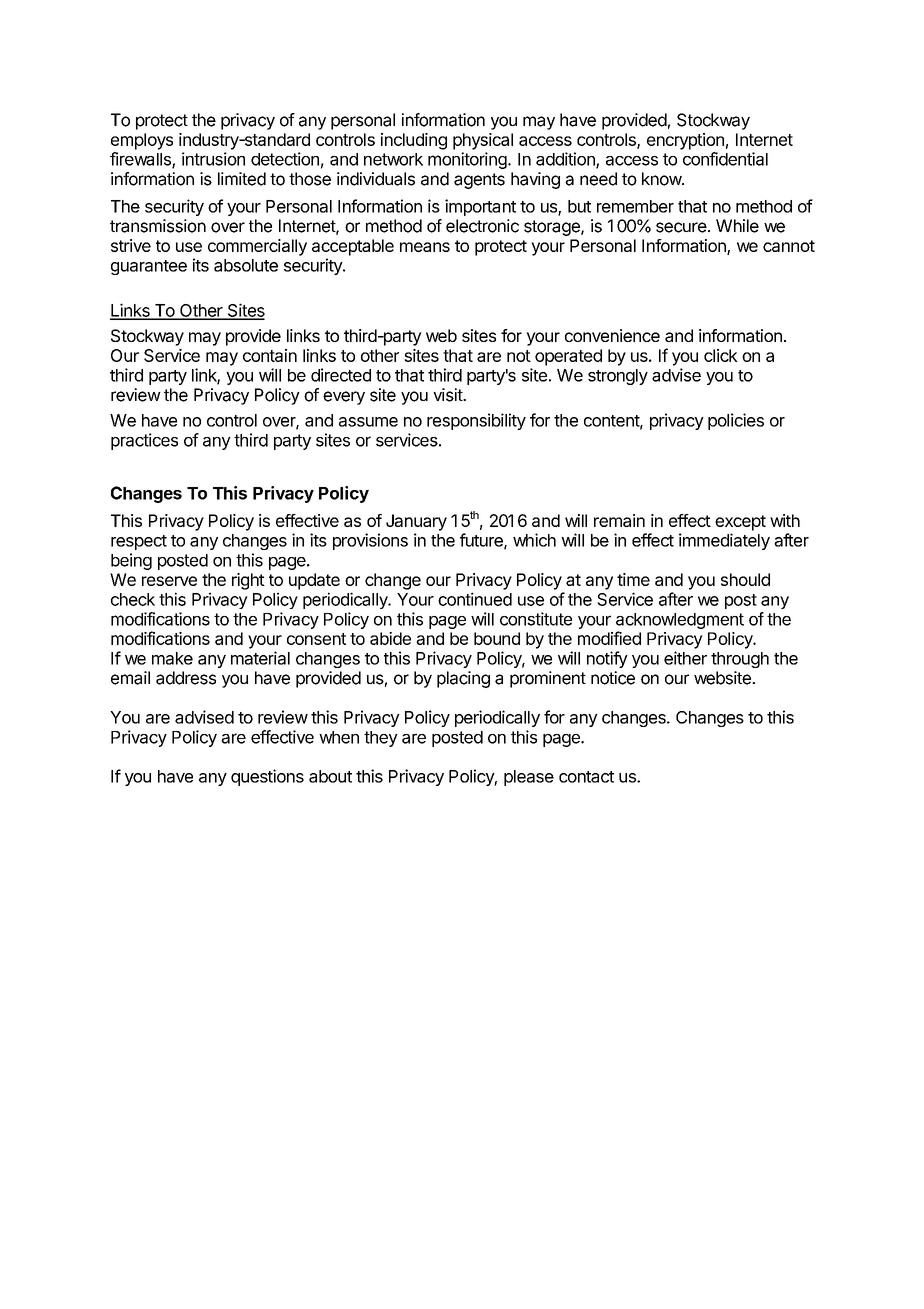 The height and width of the screenshot is (1309, 924). Describe the element at coordinates (685, 658) in the screenshot. I see `either` at that location.
